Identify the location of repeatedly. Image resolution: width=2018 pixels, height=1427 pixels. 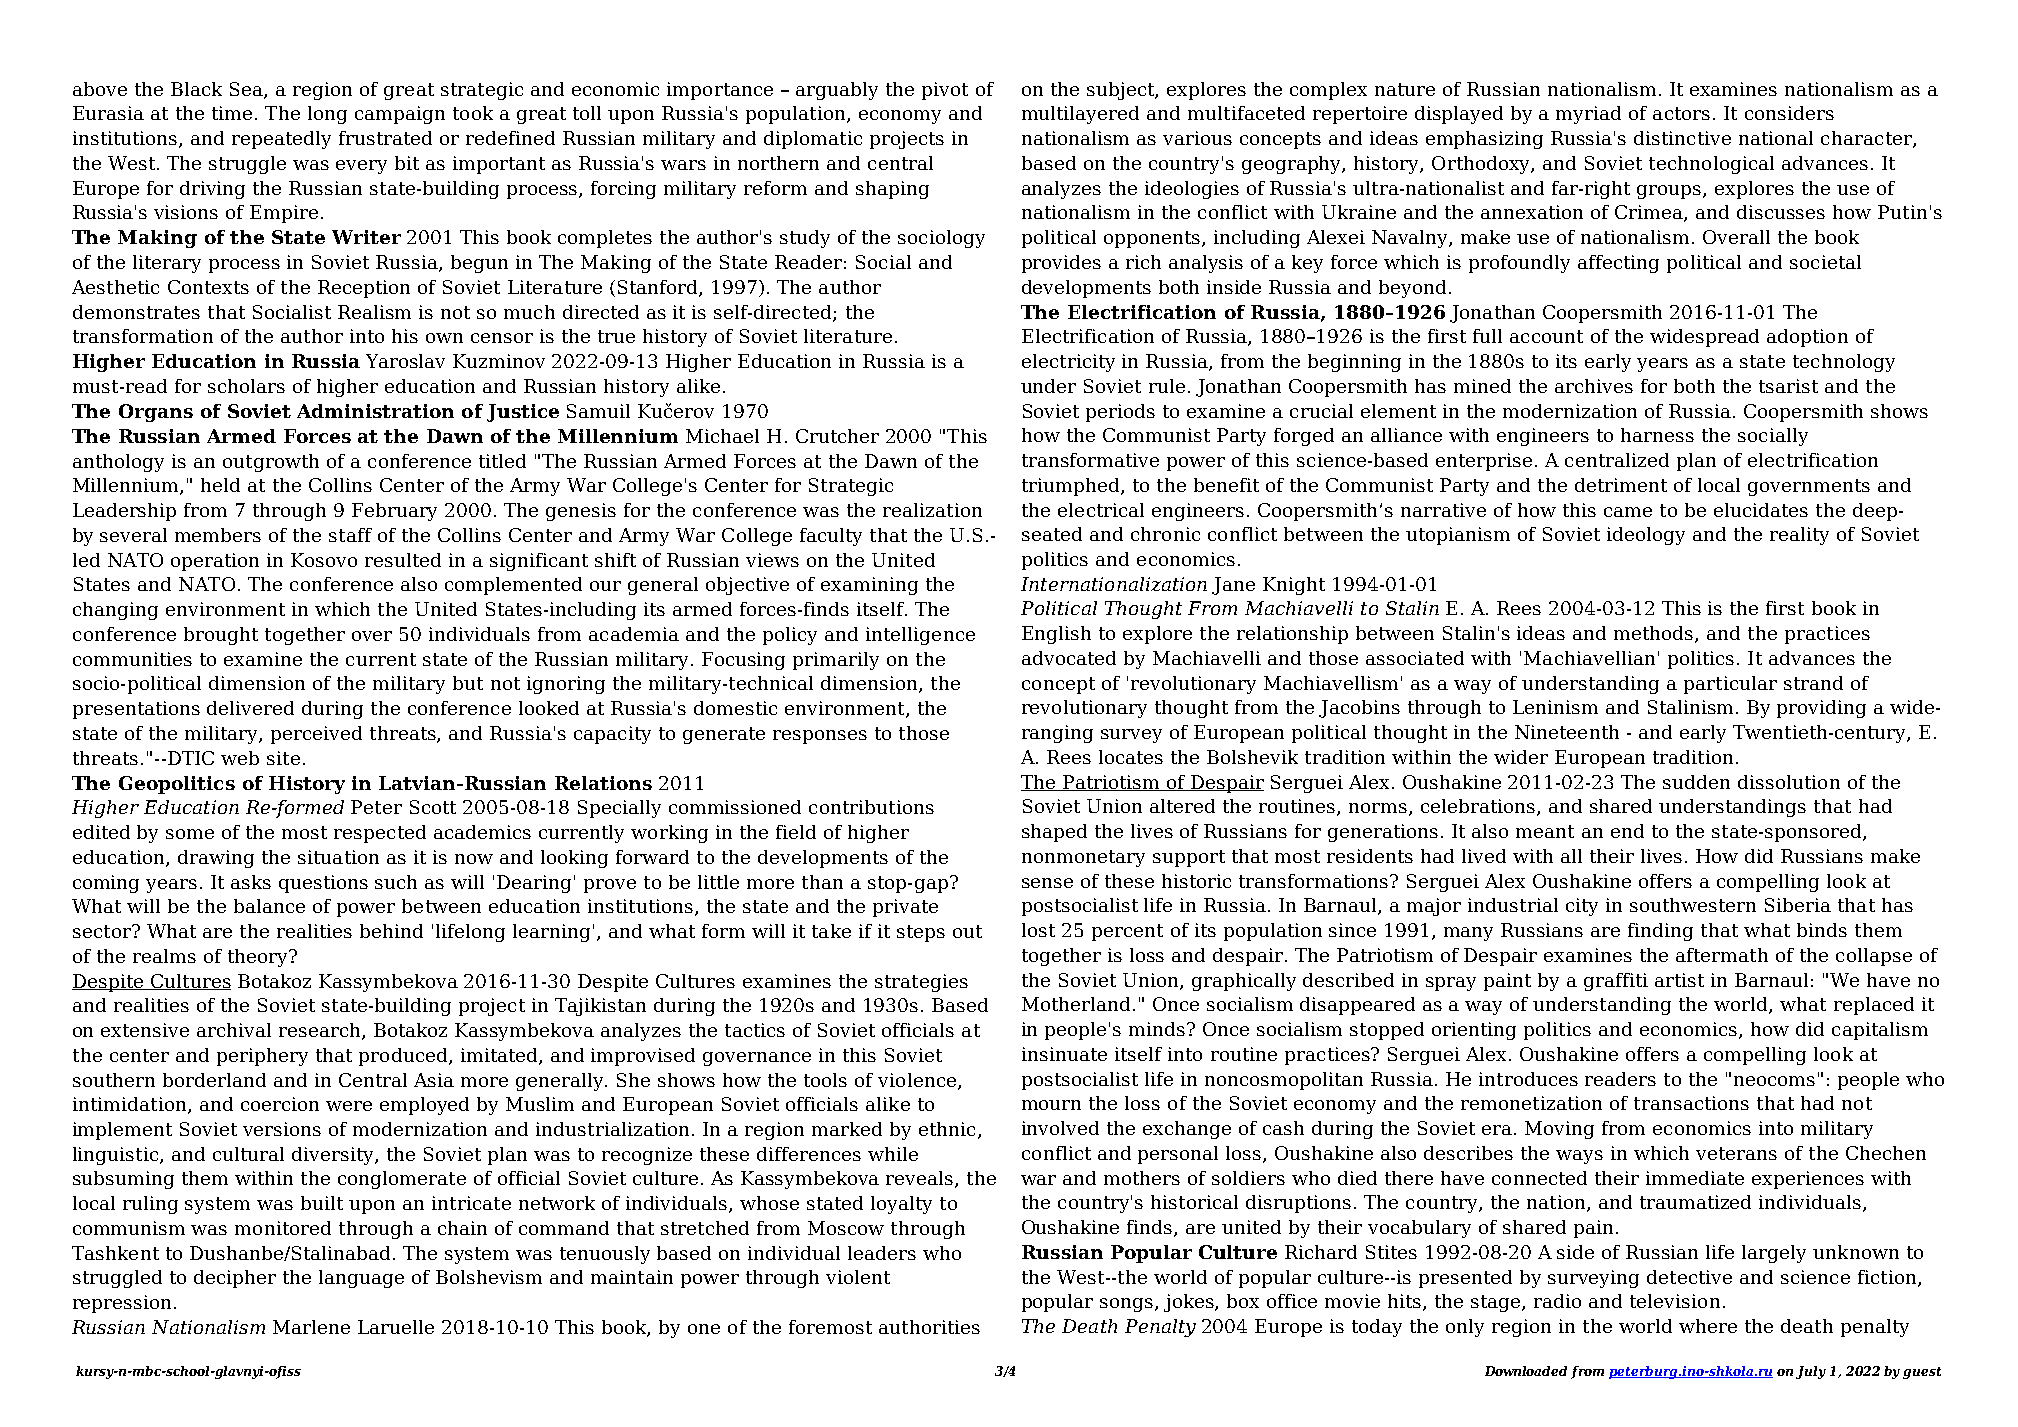
(281, 140).
